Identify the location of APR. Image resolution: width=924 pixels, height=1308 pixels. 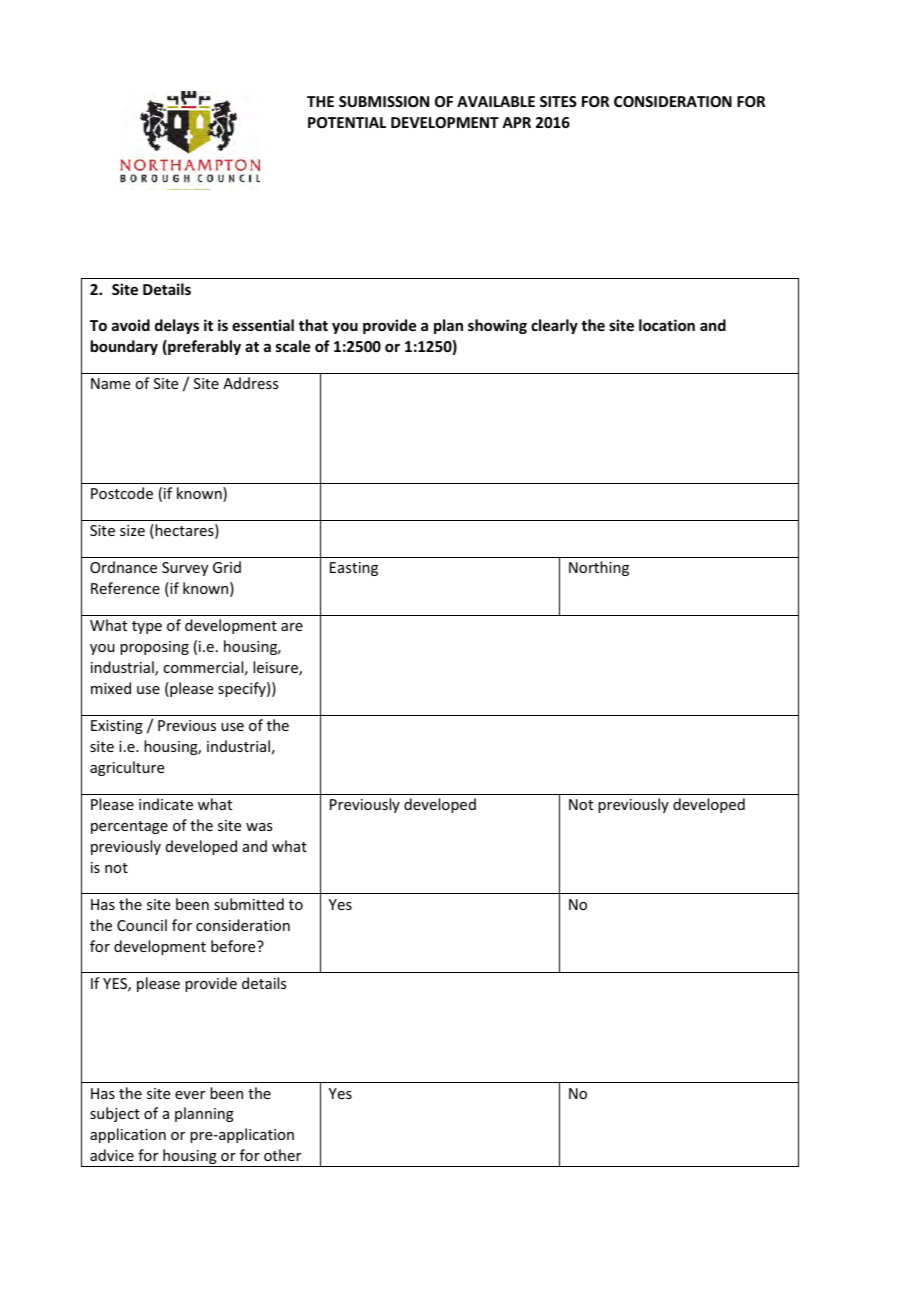
(516, 122).
